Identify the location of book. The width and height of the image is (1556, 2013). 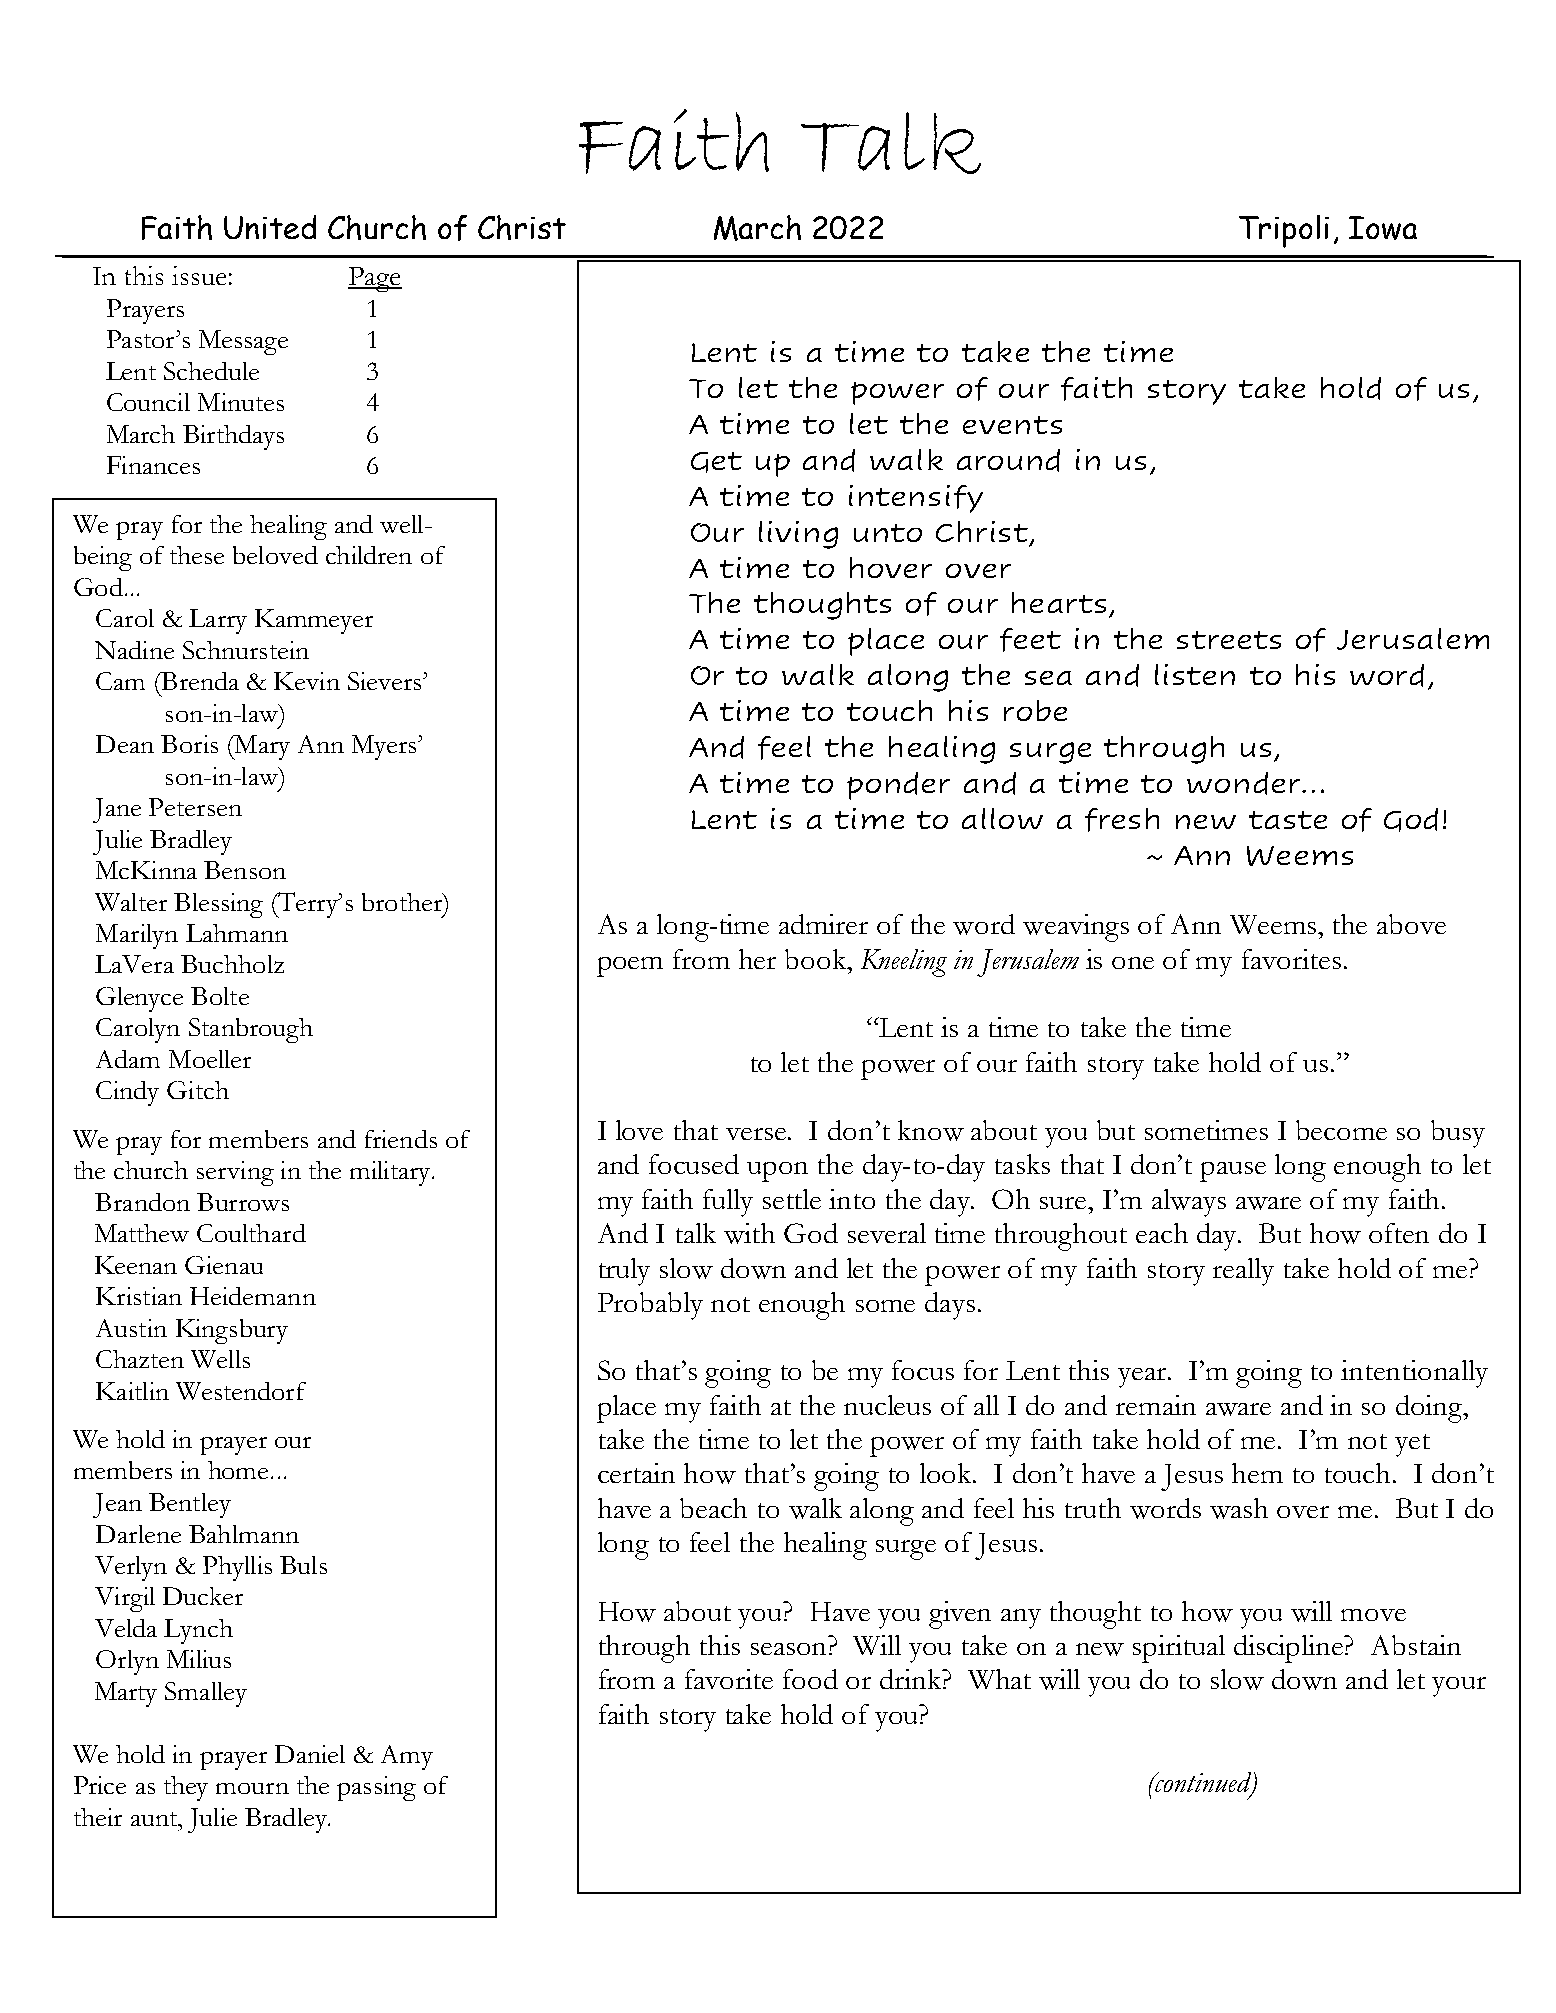
(817, 959).
